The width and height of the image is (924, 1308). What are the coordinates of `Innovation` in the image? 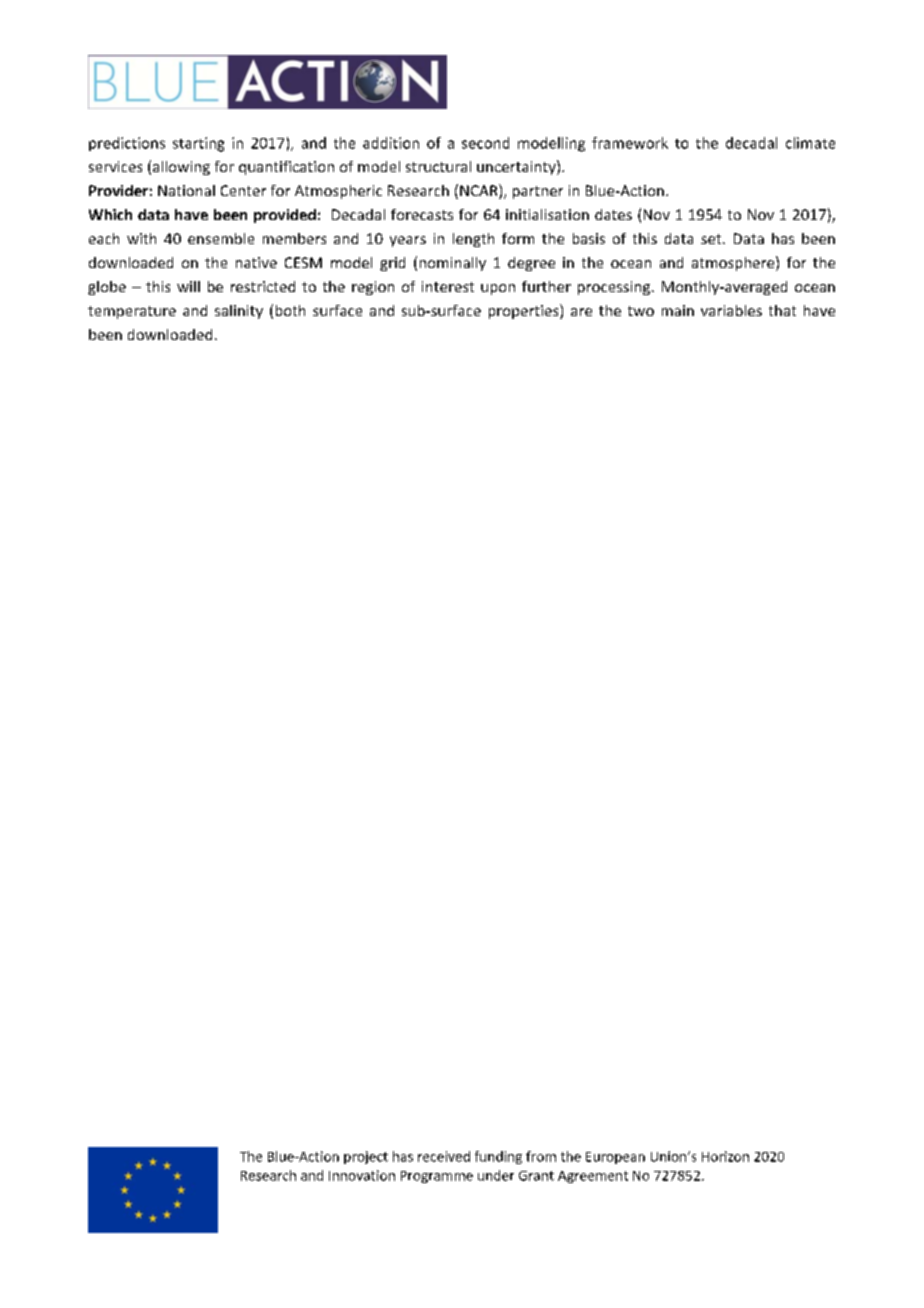 It's located at (362, 1175).
